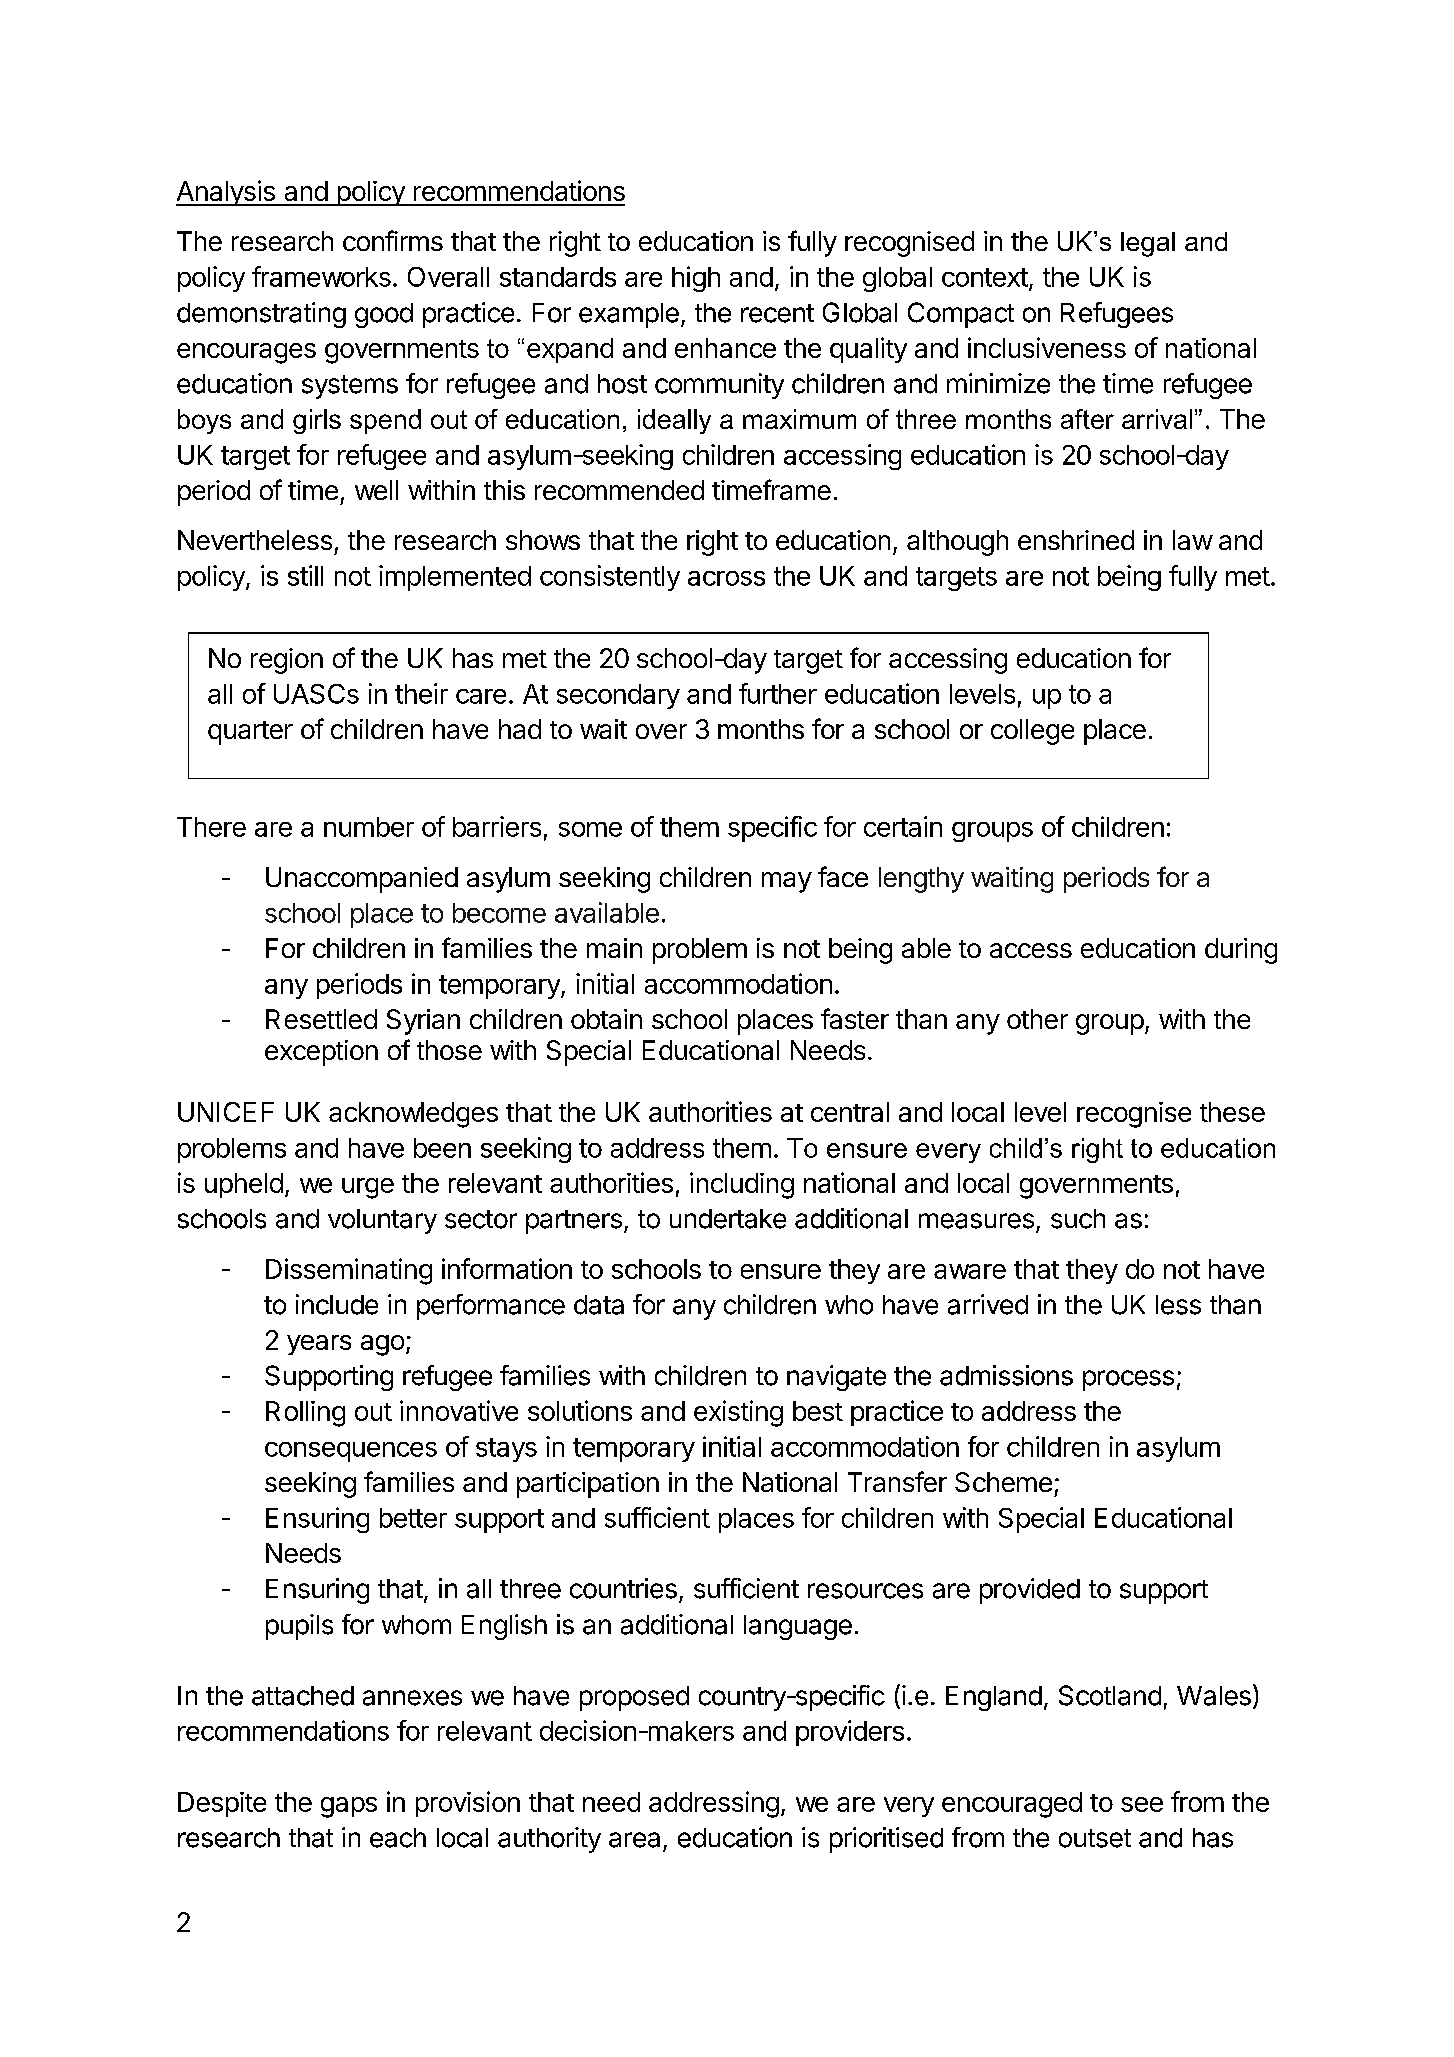  I want to click on undertake, so click(728, 1219).
